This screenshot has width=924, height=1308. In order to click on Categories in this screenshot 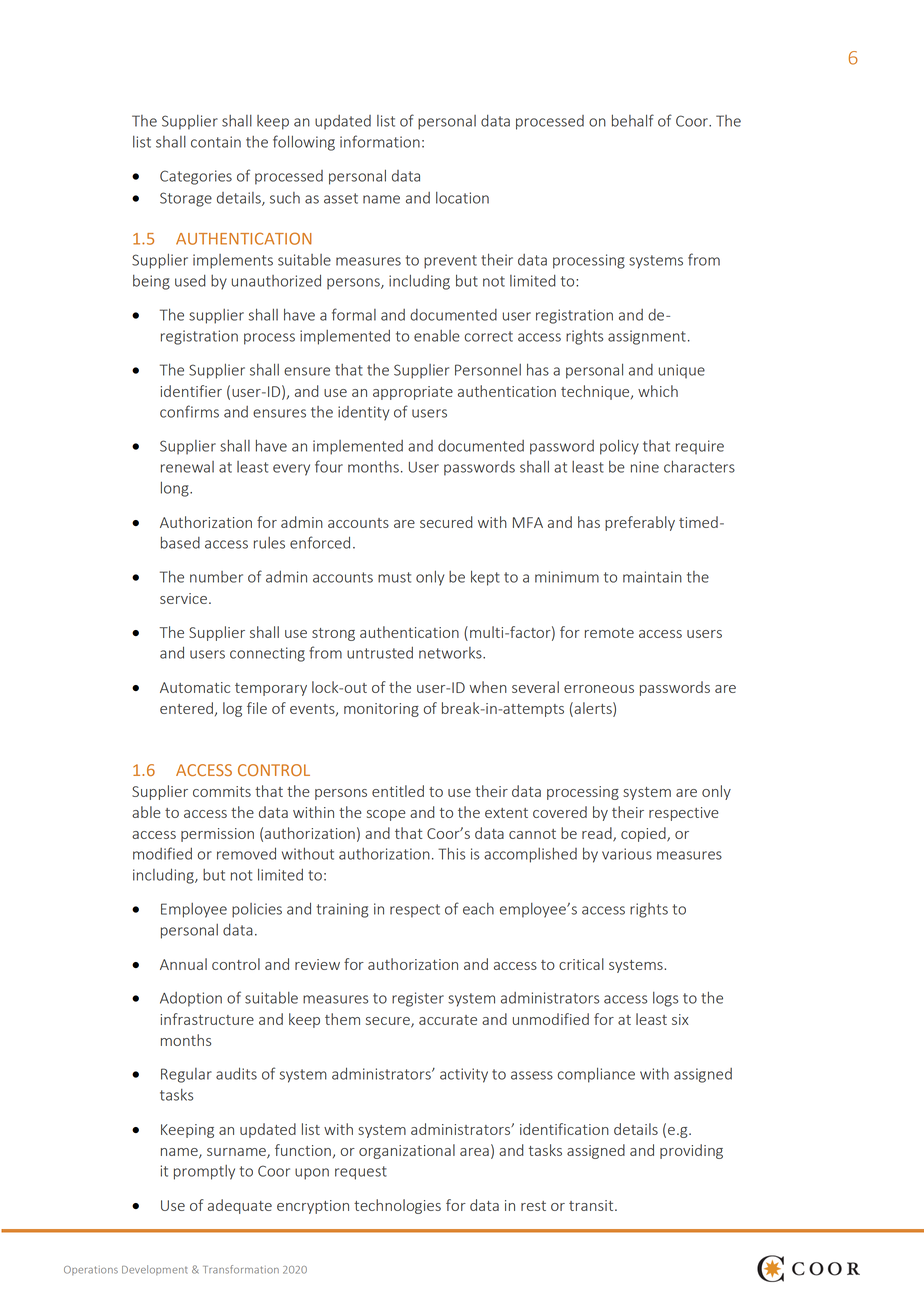, I will do `click(196, 177)`.
